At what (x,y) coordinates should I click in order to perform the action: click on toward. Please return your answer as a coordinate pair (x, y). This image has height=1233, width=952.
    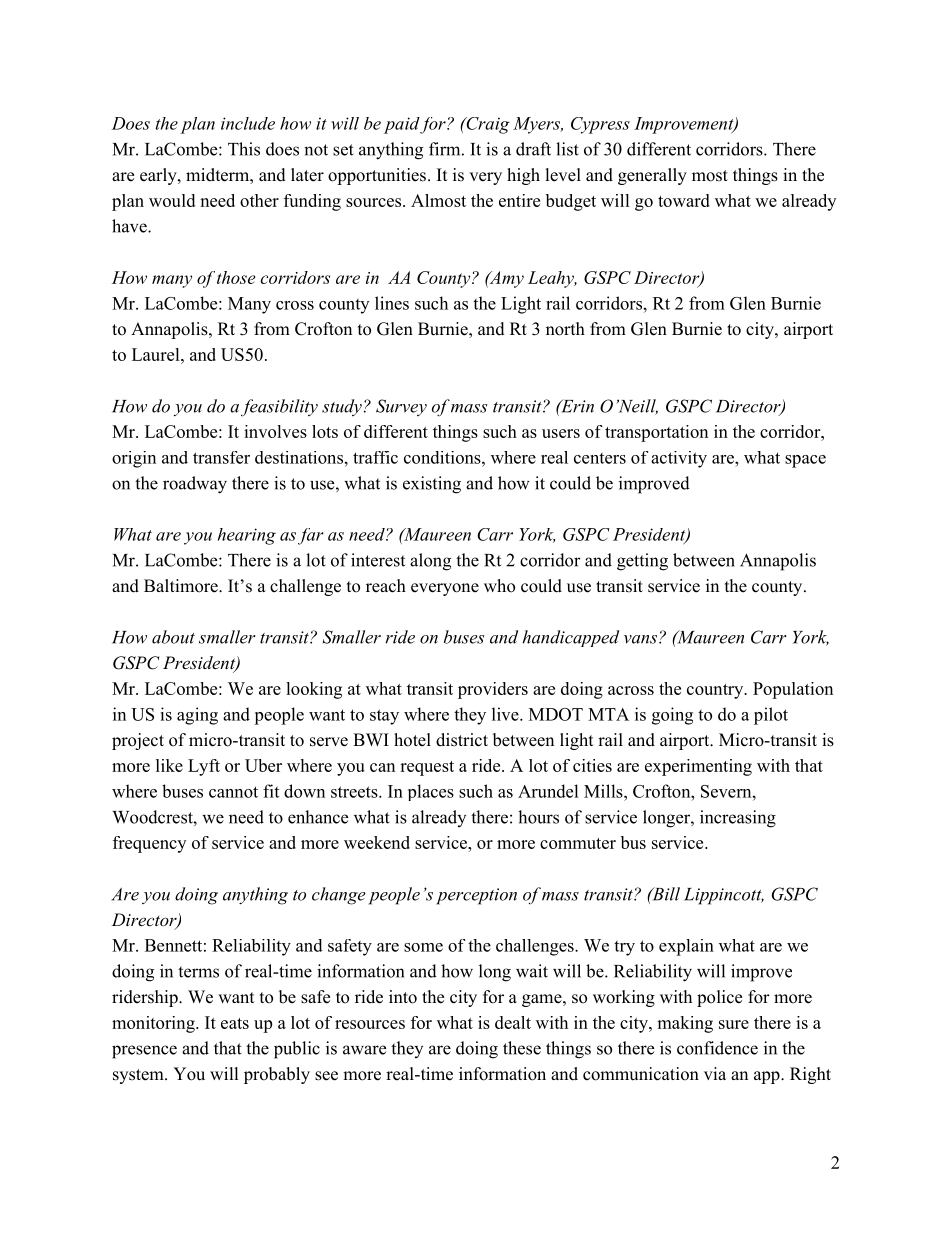
    Looking at the image, I should click on (684, 200).
